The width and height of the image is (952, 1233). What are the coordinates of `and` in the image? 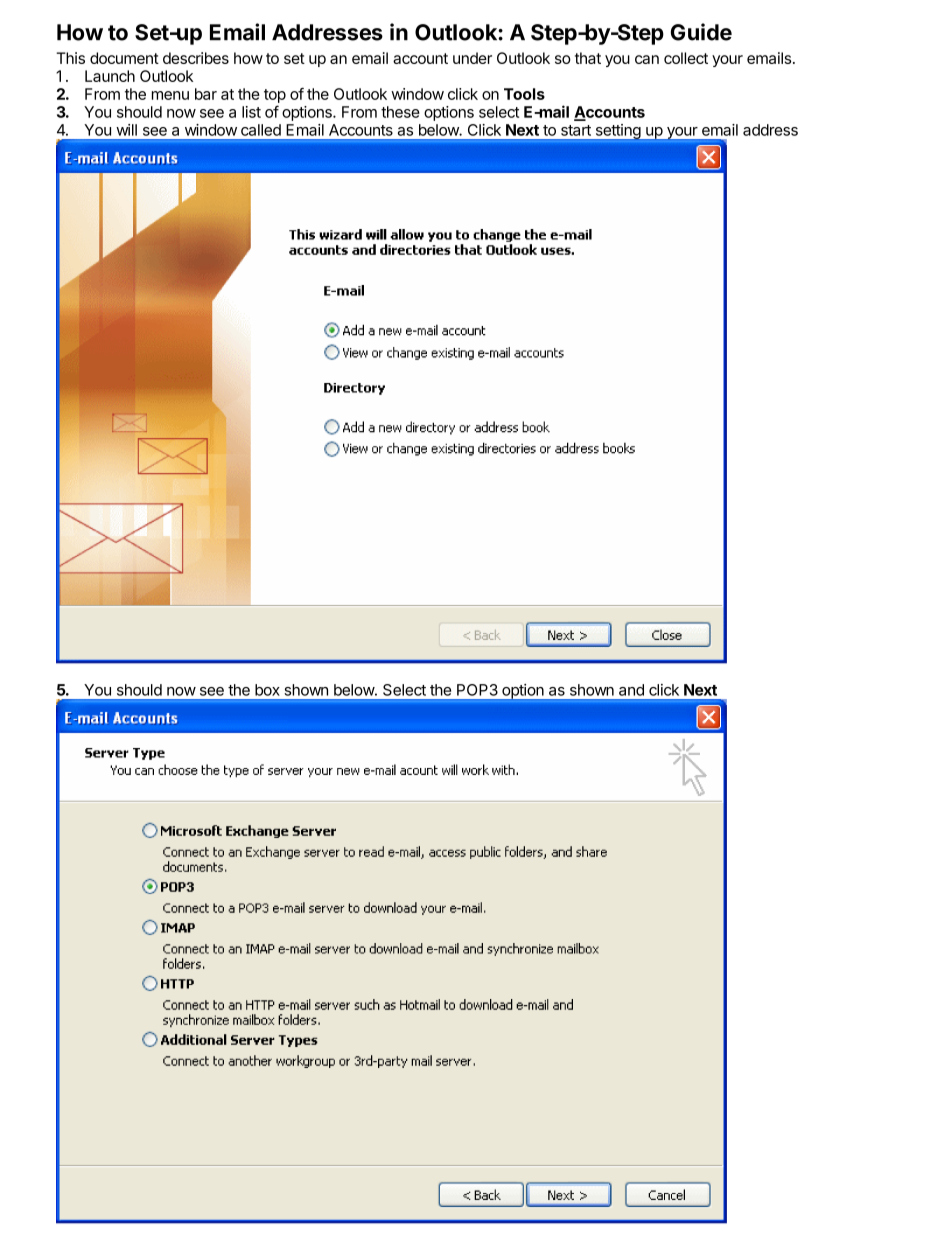 It's located at (631, 690).
